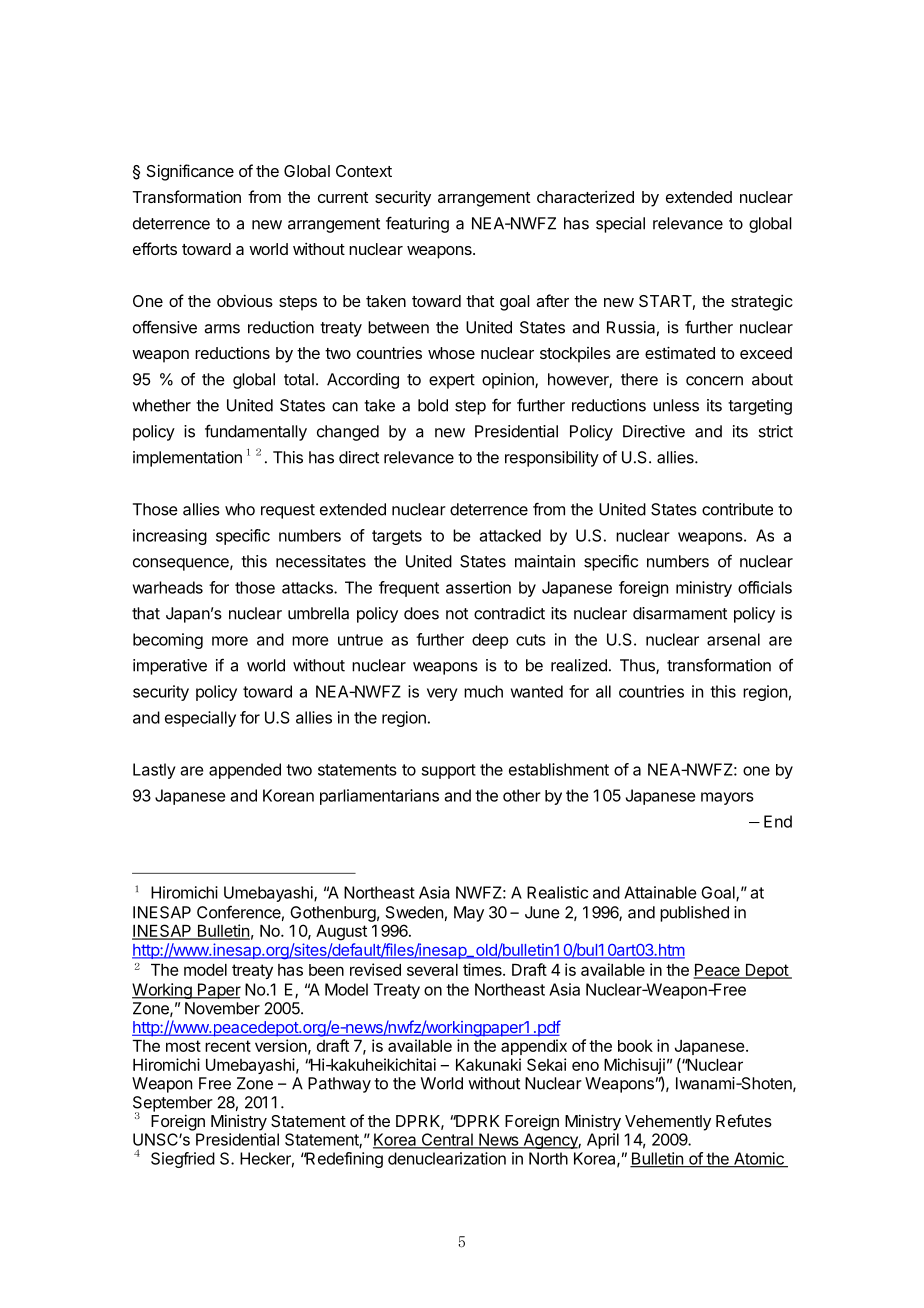  What do you see at coordinates (183, 1160) in the page?
I see `Siegfried` at bounding box center [183, 1160].
